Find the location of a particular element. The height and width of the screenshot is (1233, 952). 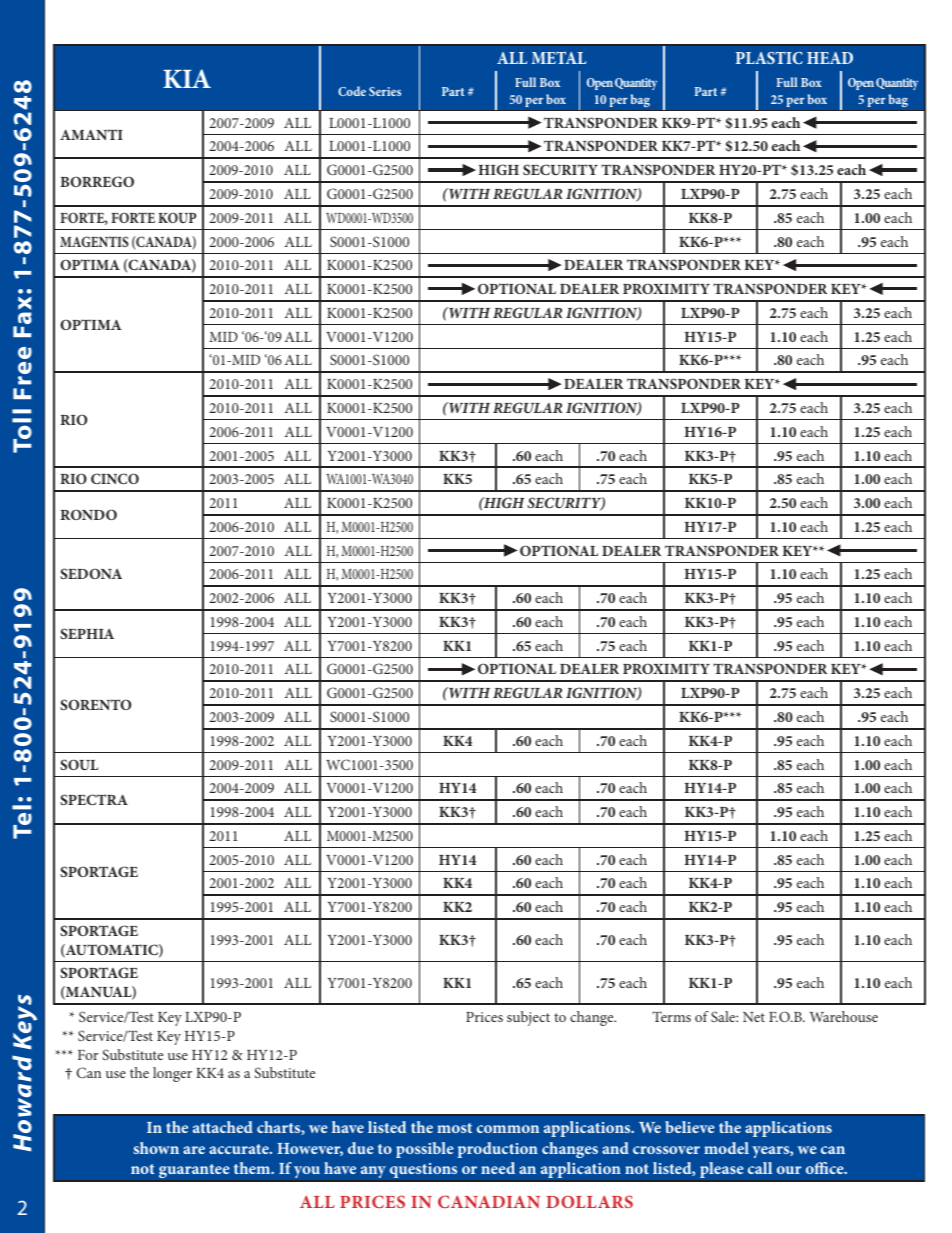

KIA is located at coordinates (187, 78).
